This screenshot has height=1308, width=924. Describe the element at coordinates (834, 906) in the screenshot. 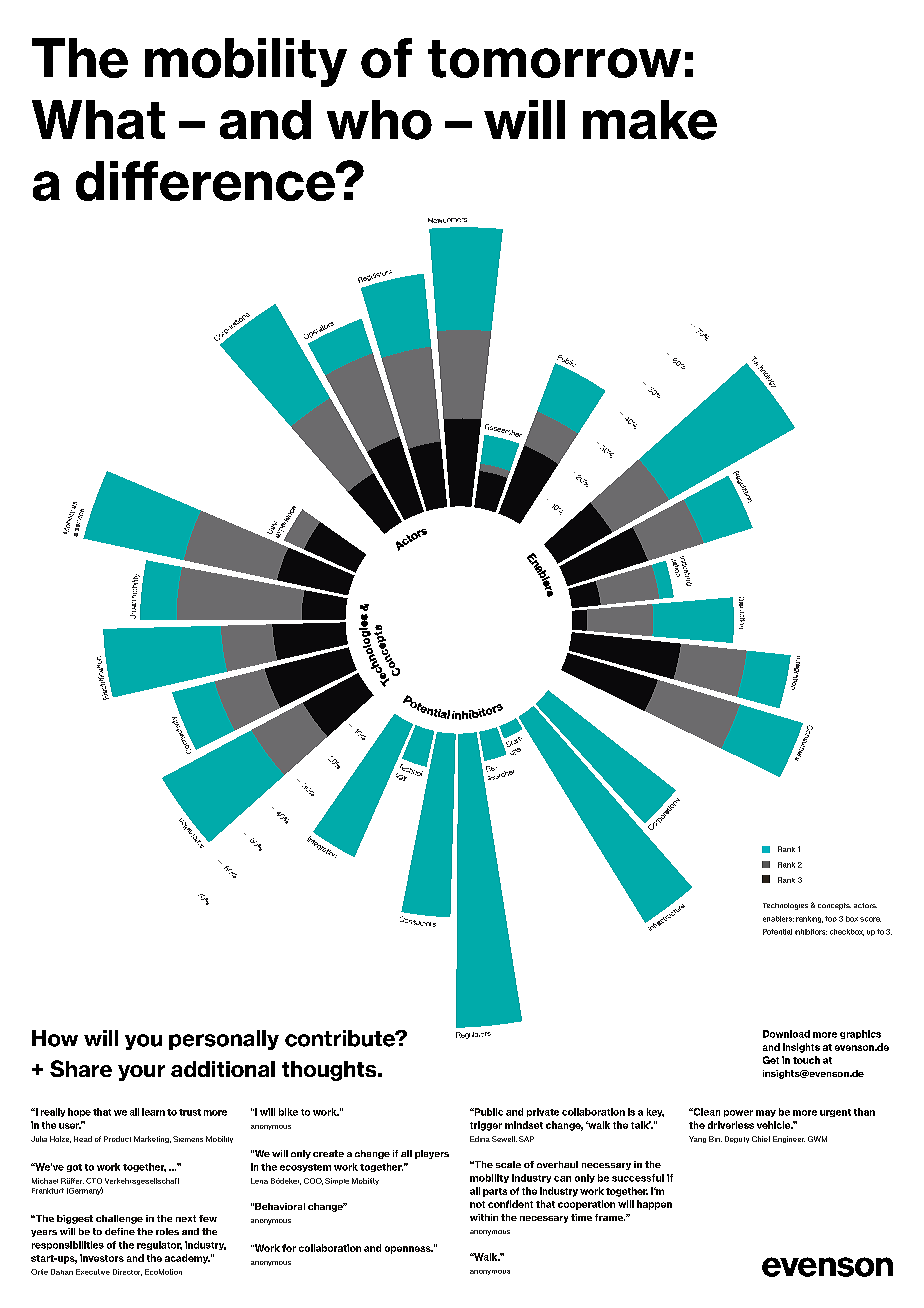

I see `concepts` at that location.
